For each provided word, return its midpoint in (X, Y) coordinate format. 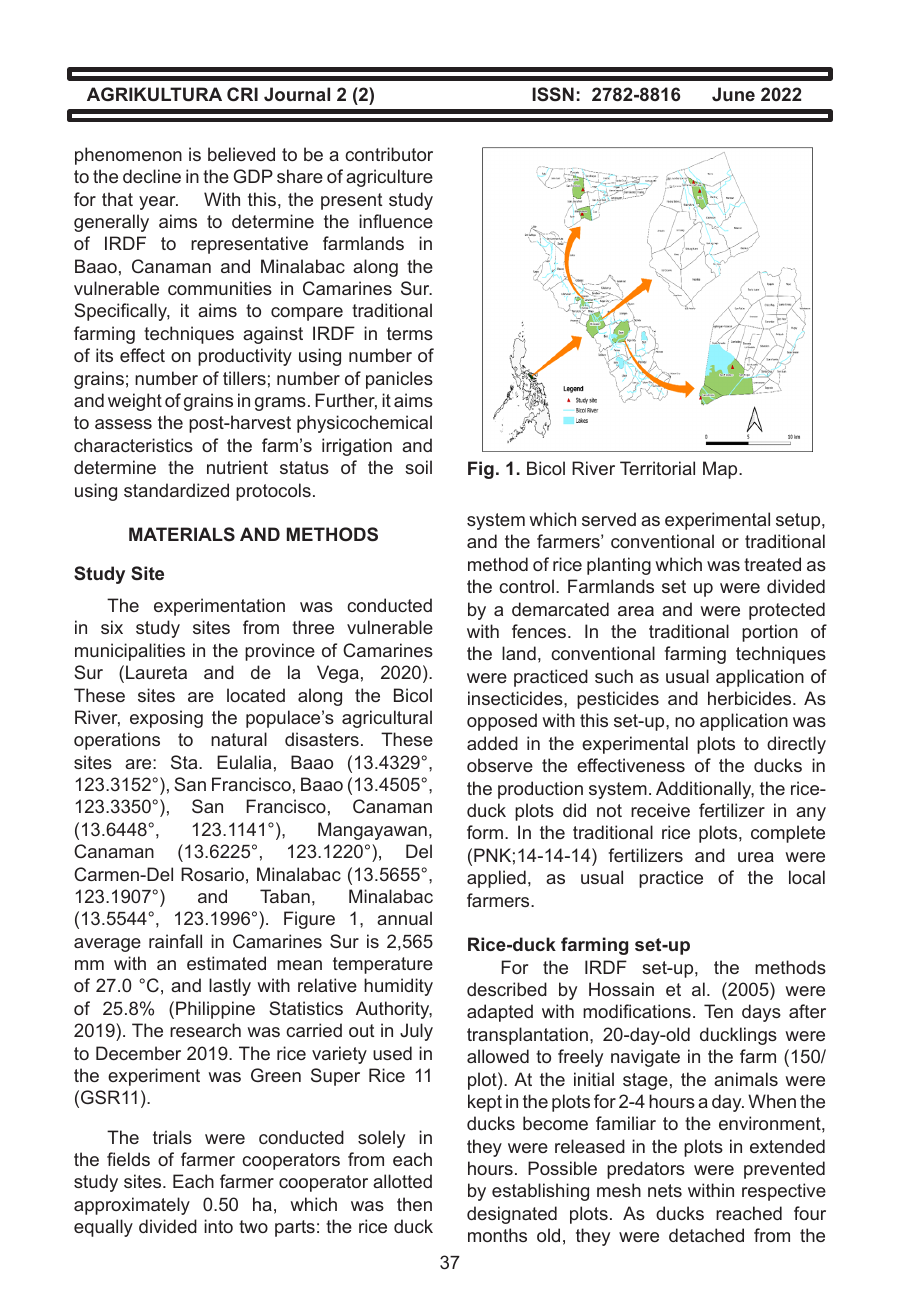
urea (756, 857)
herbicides (751, 698)
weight (135, 402)
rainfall (175, 941)
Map (721, 470)
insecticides (516, 698)
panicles (399, 380)
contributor (389, 154)
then (414, 1204)
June (733, 94)
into (218, 1226)
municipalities (130, 652)
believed (241, 154)
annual (404, 918)
